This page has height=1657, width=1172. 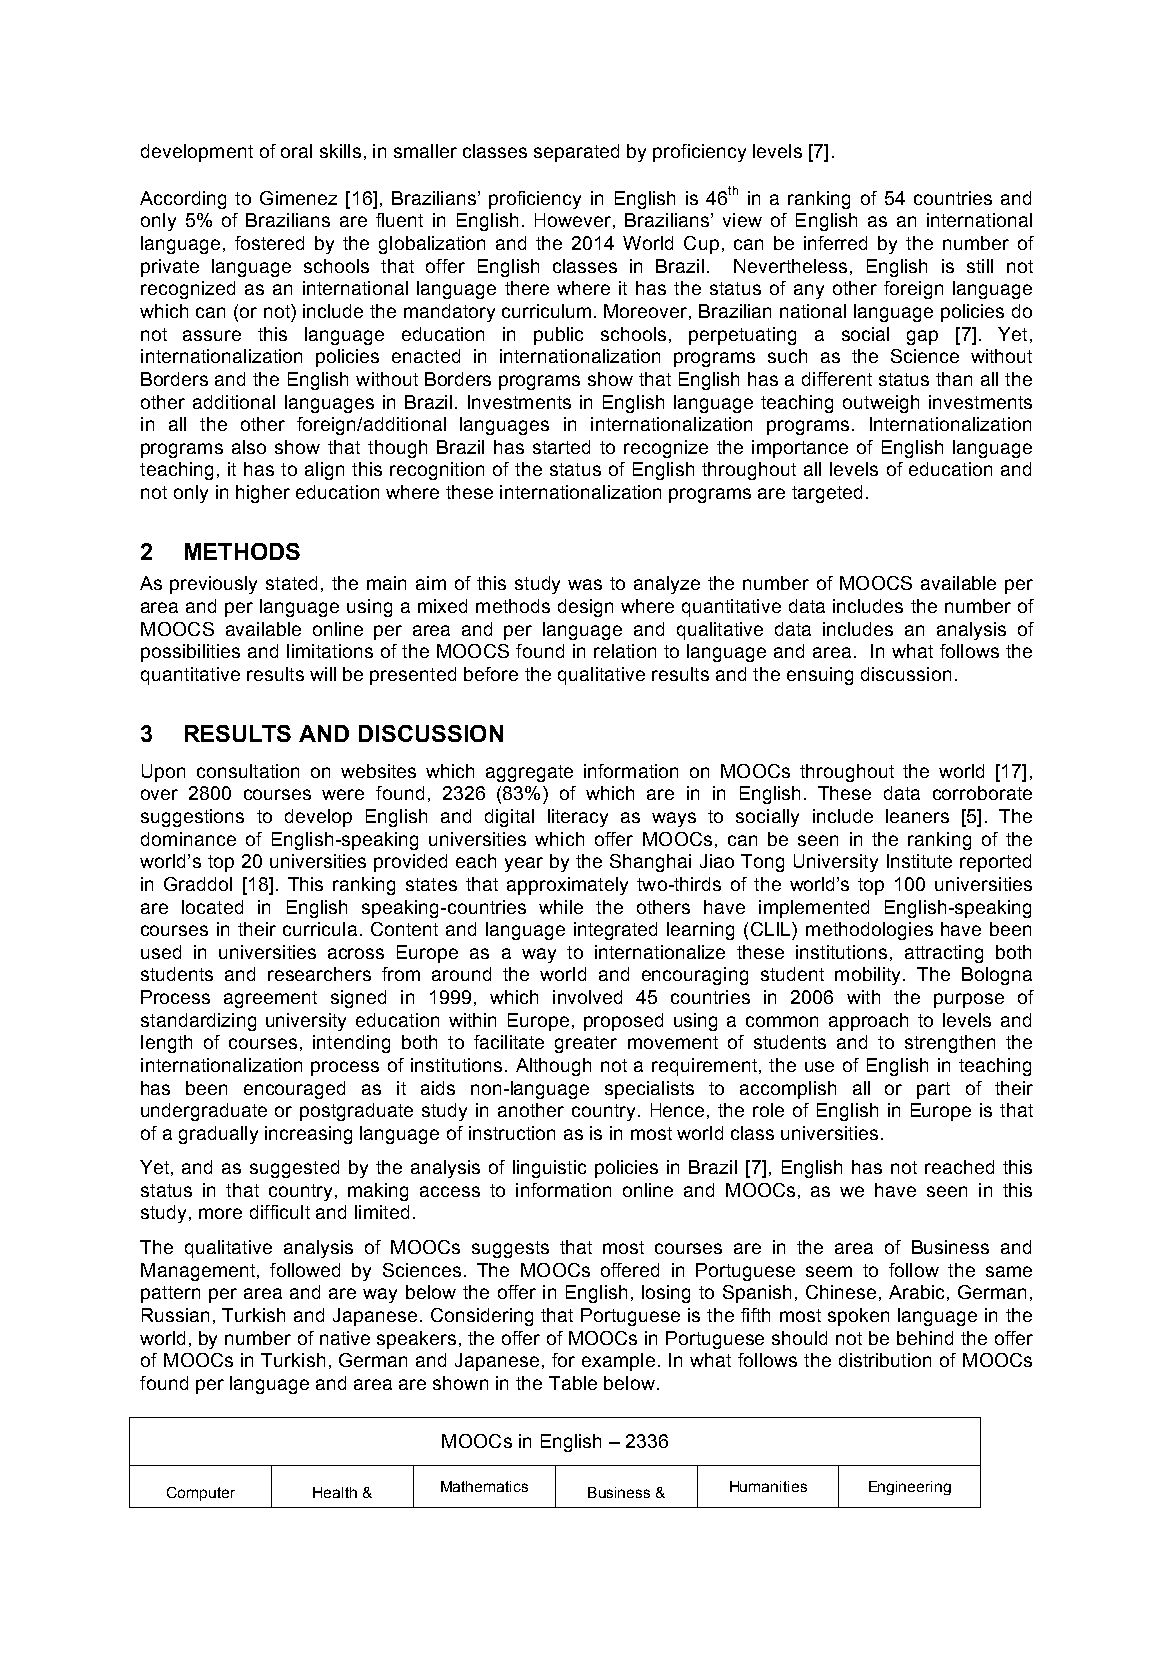 I want to click on inferred, so click(x=835, y=243).
